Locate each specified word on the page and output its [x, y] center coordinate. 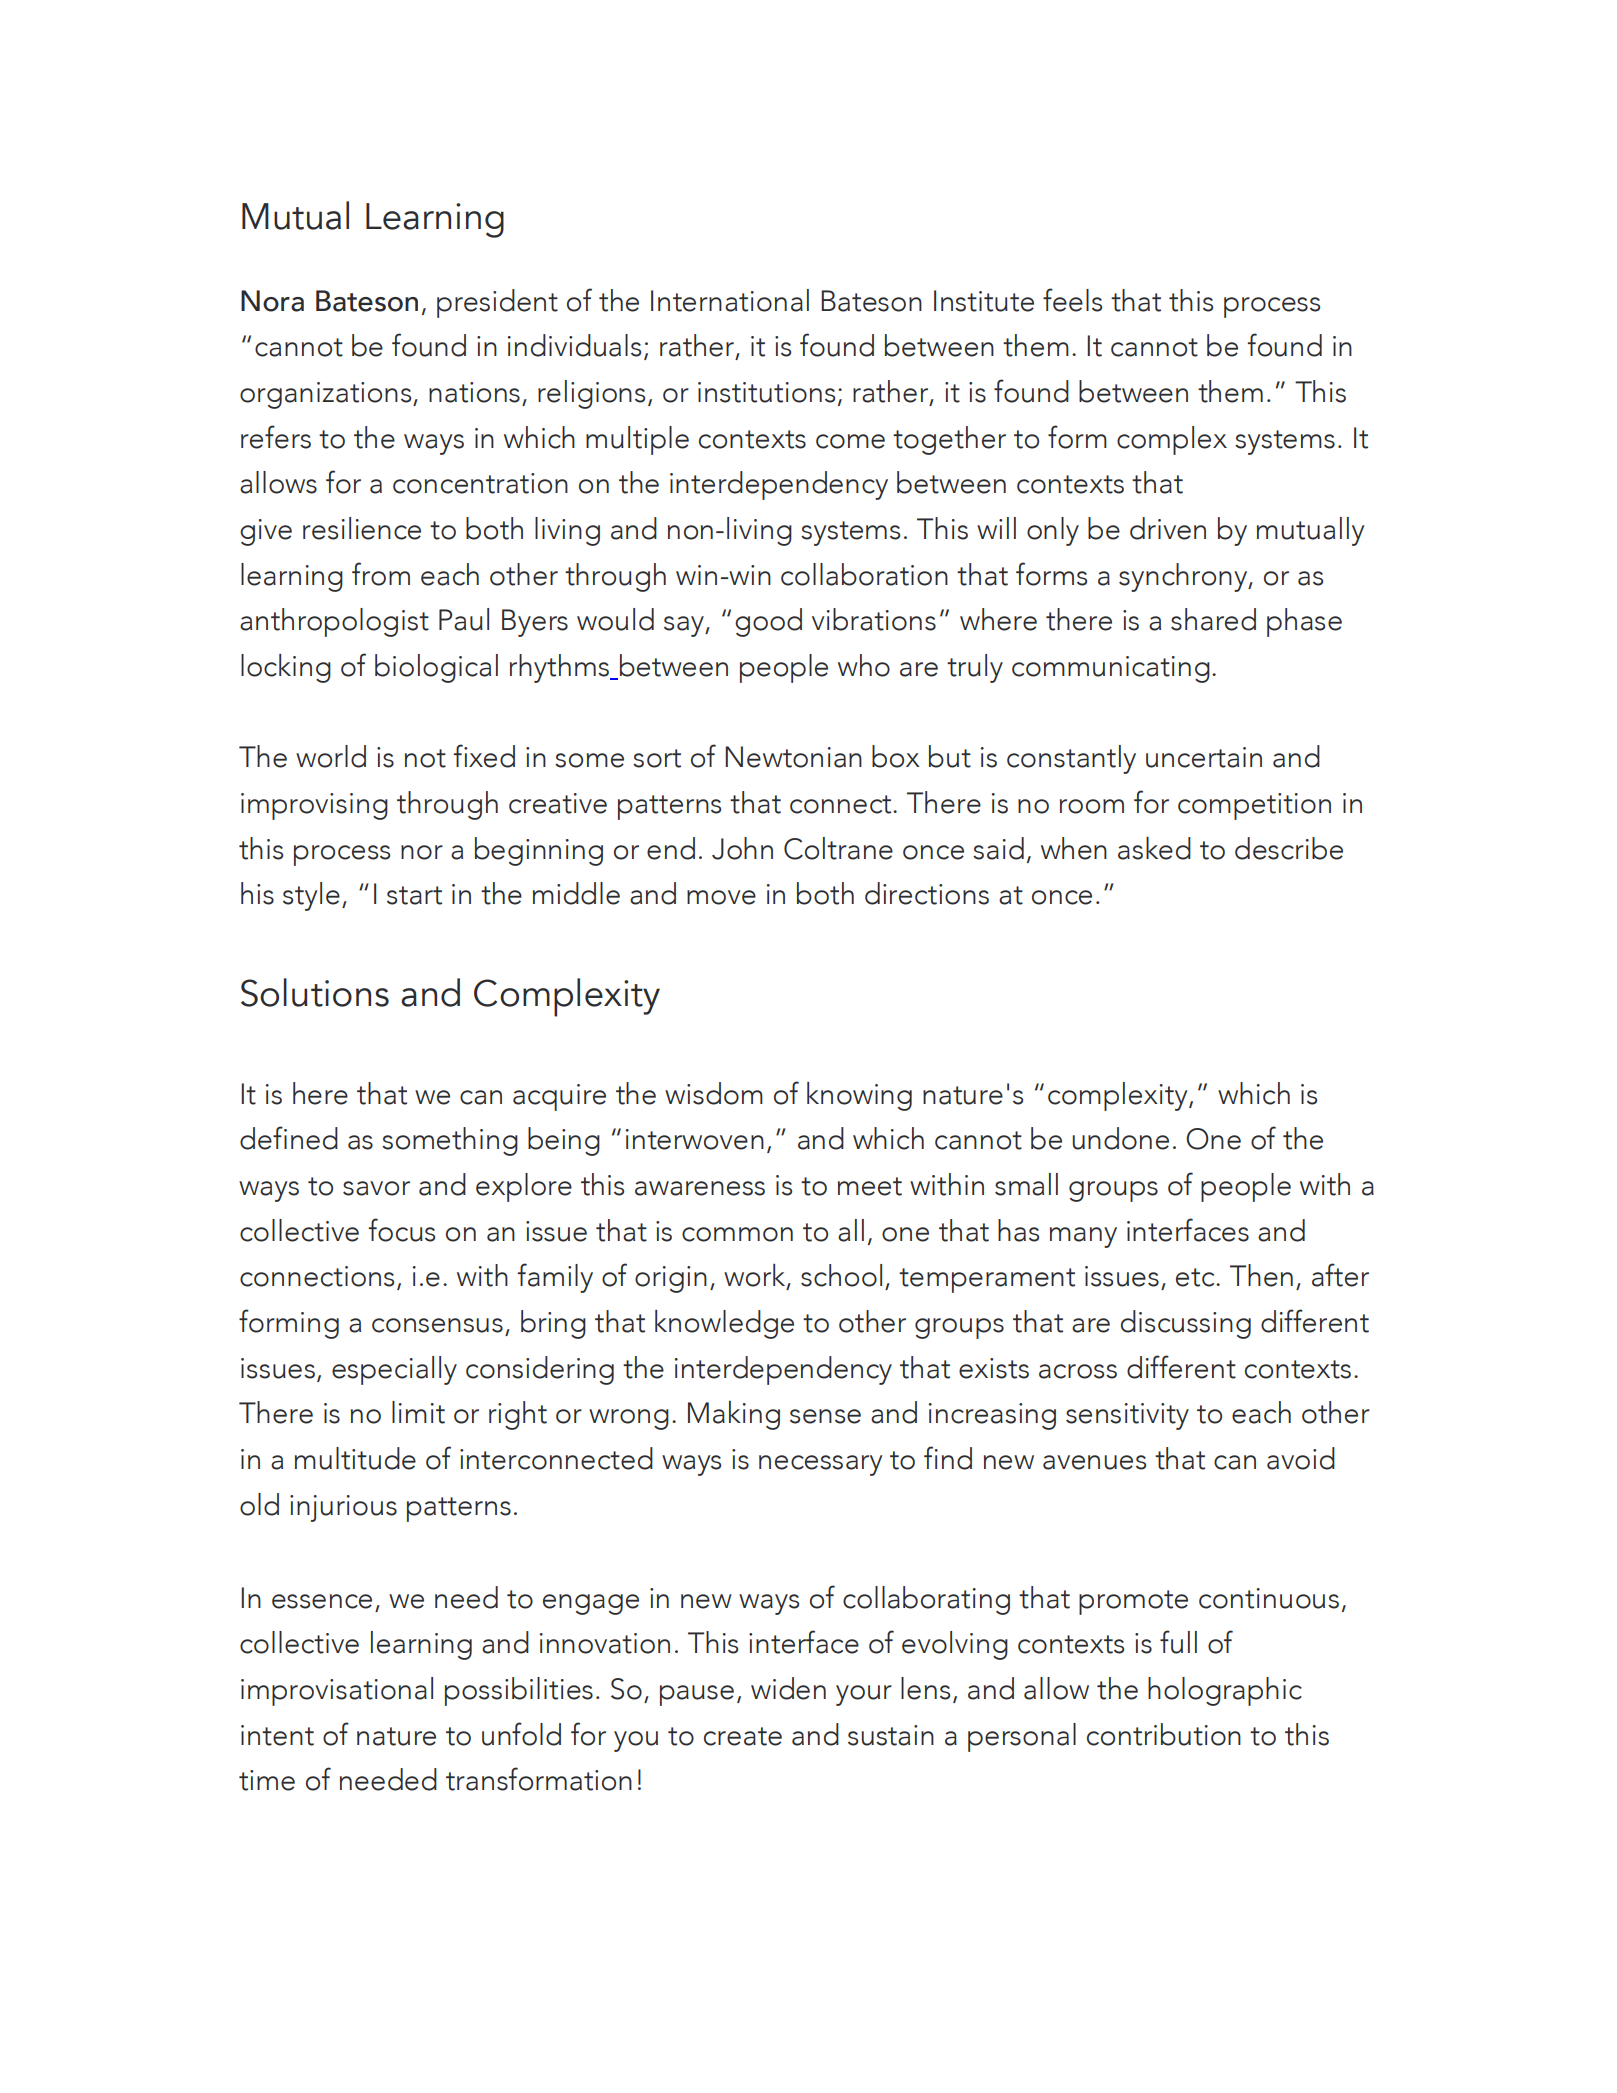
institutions [766, 392]
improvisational [337, 1691]
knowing [859, 1096]
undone [1120, 1138]
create [743, 1736]
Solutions [315, 992]
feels [1072, 300]
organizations [327, 395]
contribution [1164, 1734]
